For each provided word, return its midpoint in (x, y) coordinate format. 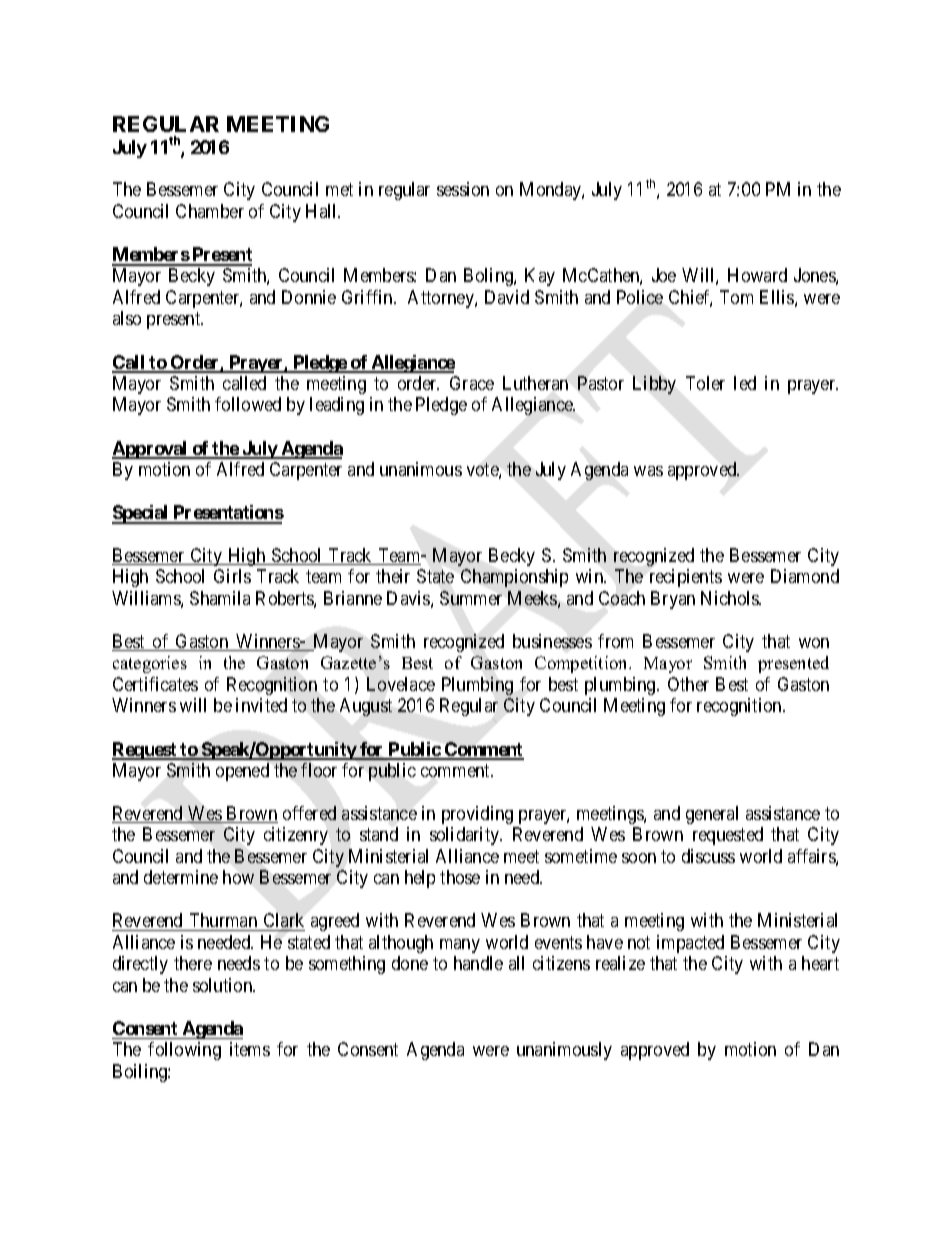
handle (478, 963)
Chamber (210, 211)
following (184, 1051)
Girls (232, 576)
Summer (471, 598)
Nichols (731, 598)
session (463, 189)
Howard (757, 275)
